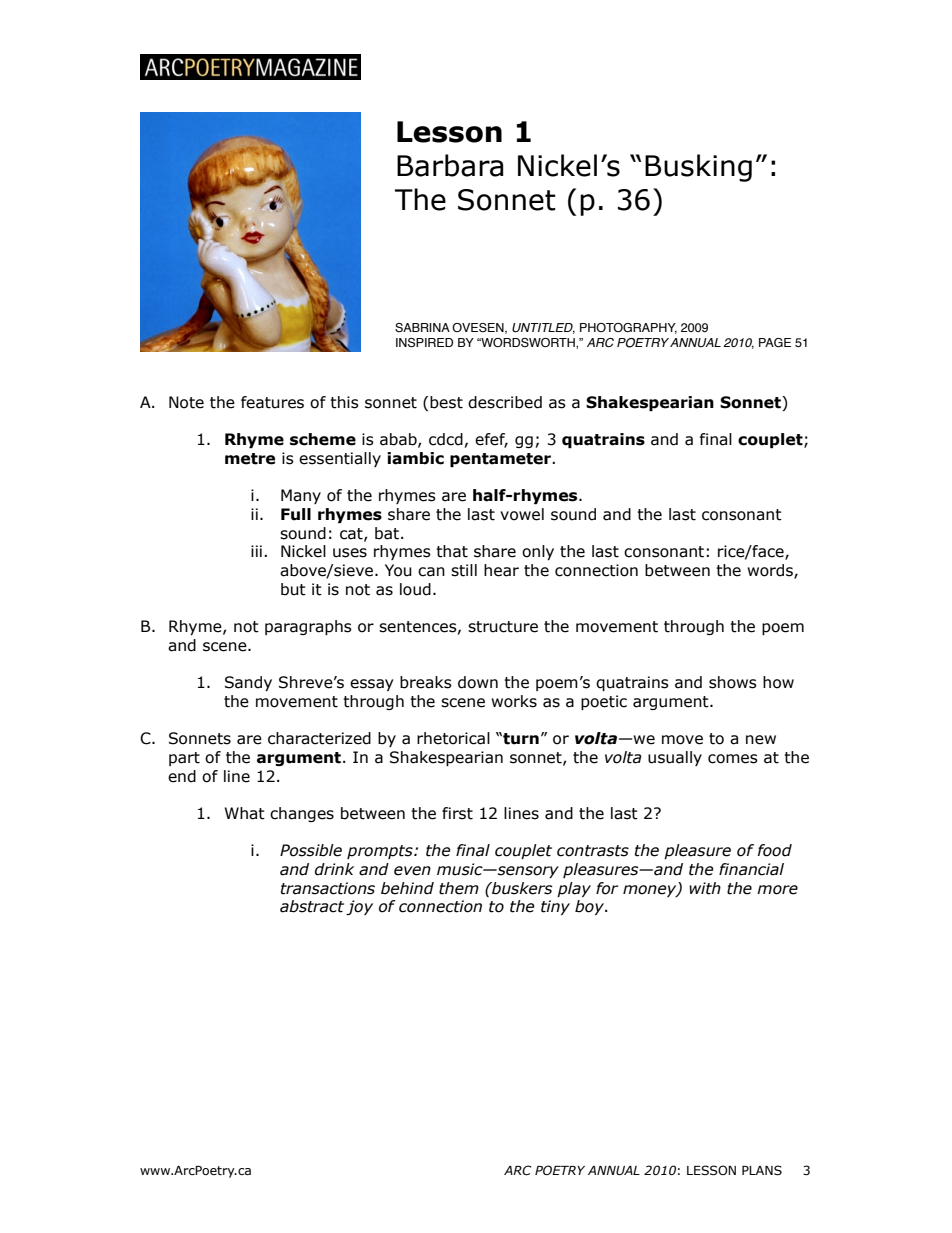  Describe the element at coordinates (296, 514) in the page. I see `Full` at that location.
